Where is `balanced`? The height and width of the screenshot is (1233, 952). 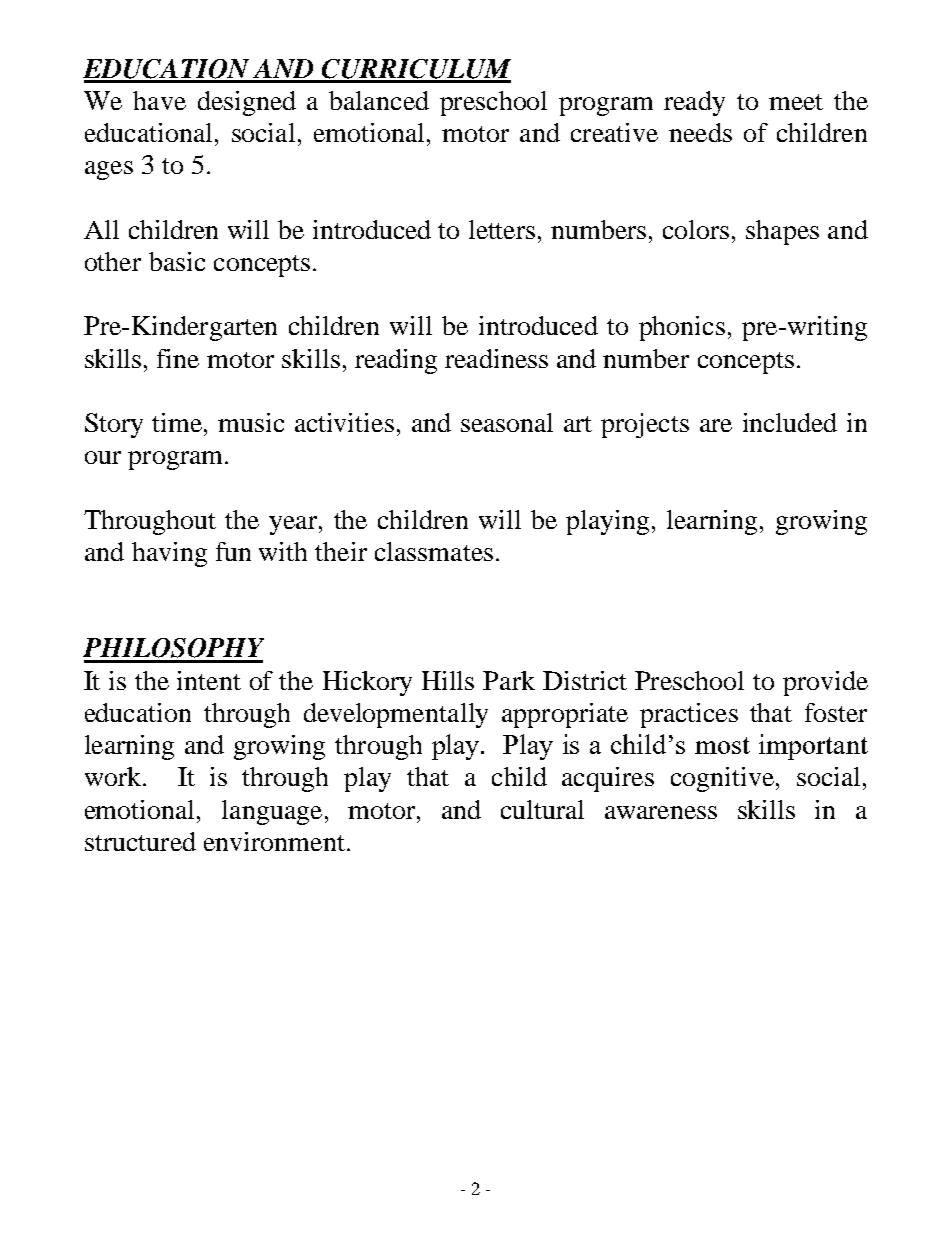
balanced is located at coordinates (379, 100).
